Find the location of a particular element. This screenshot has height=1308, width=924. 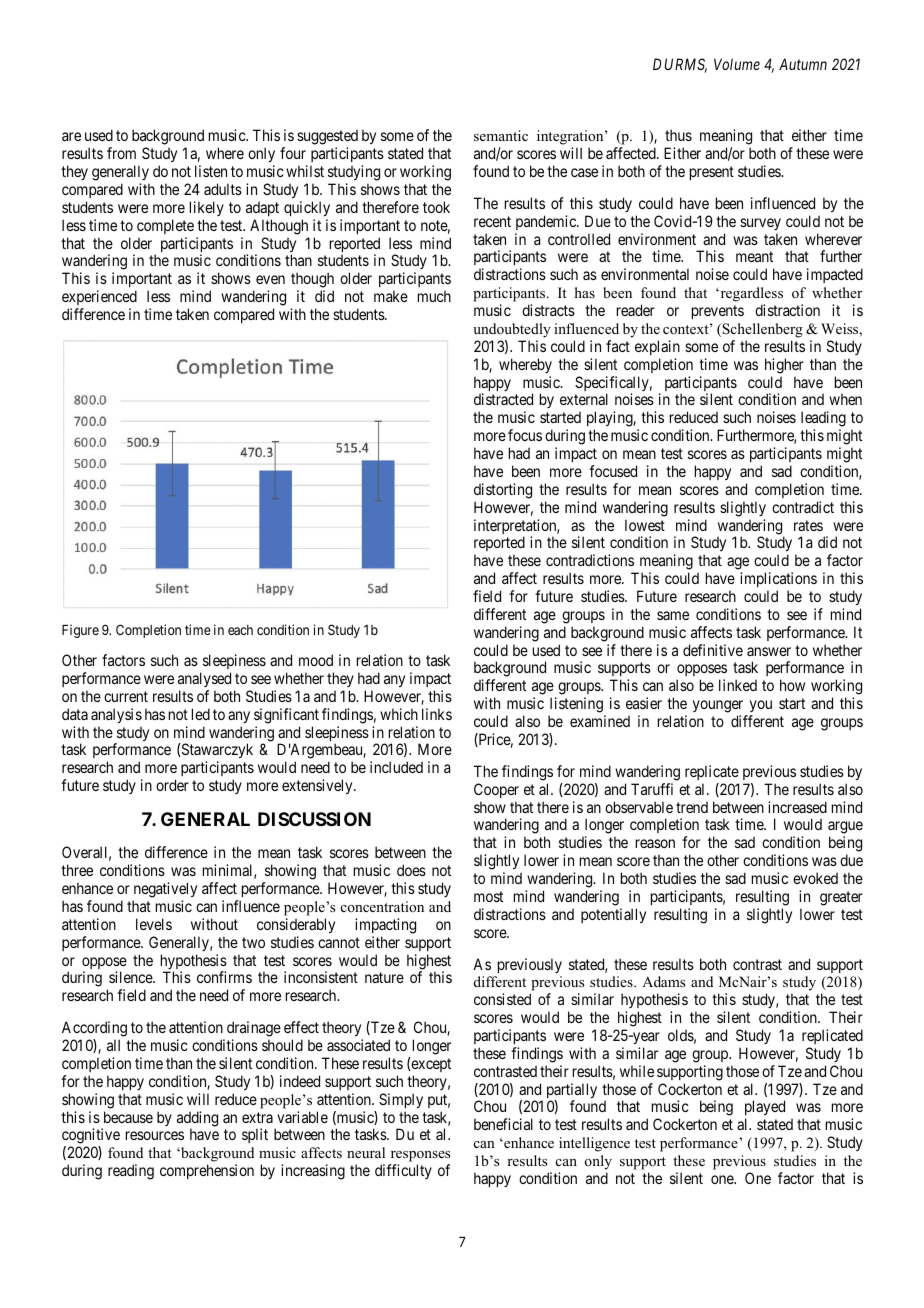

beneficial is located at coordinates (503, 1124).
